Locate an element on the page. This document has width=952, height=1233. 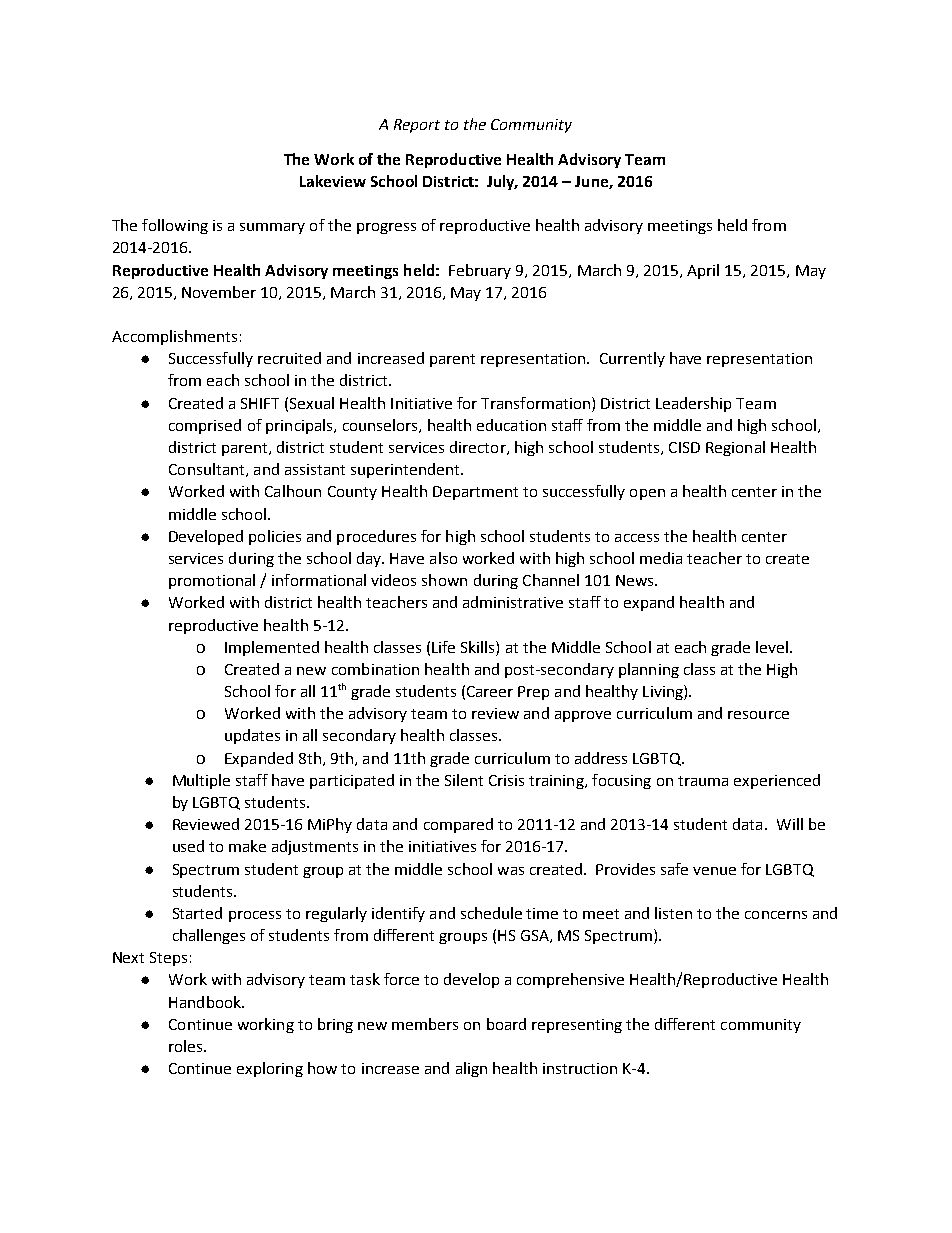
trauma is located at coordinates (703, 781).
